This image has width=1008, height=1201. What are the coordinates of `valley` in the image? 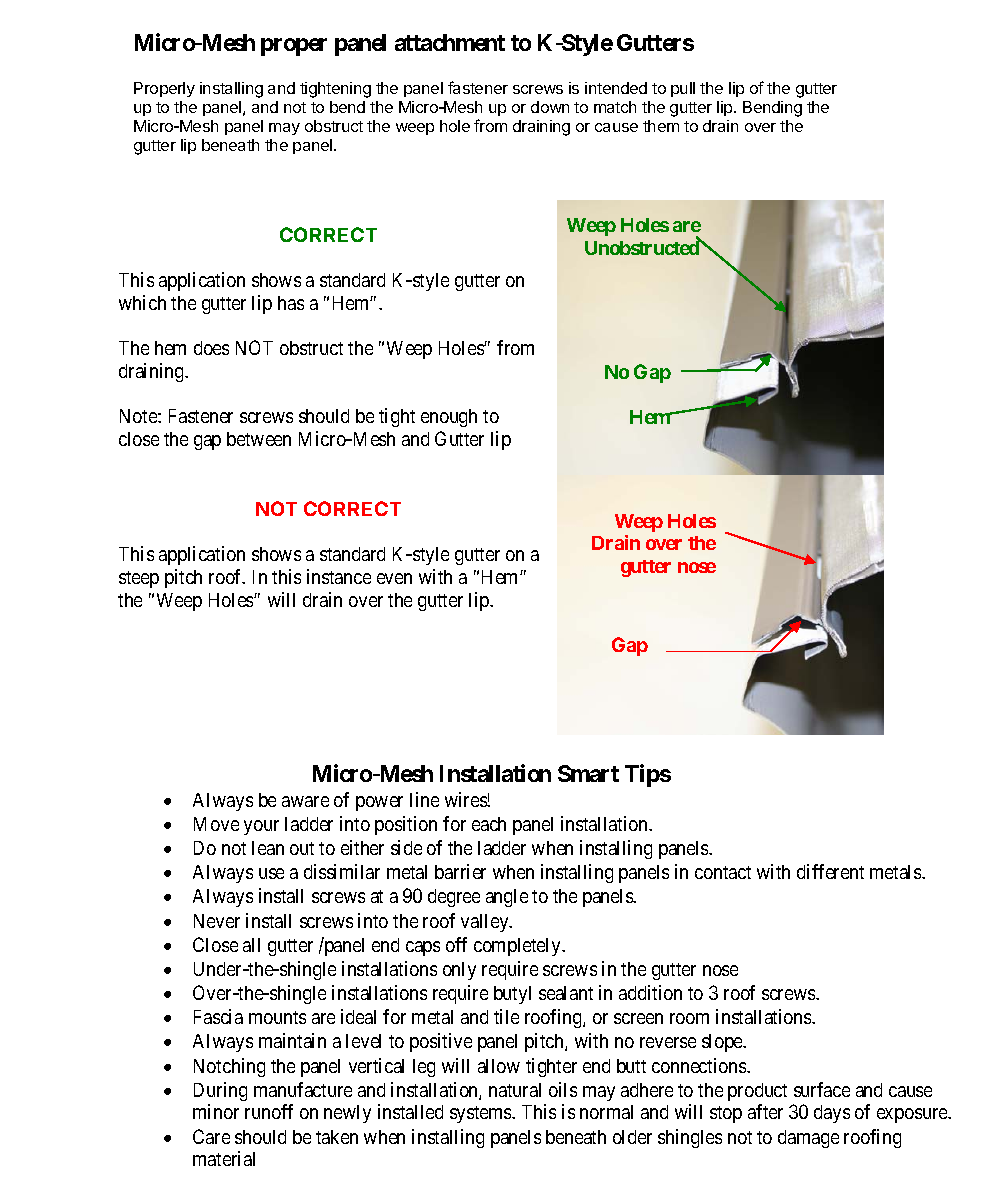 It's located at (486, 923).
